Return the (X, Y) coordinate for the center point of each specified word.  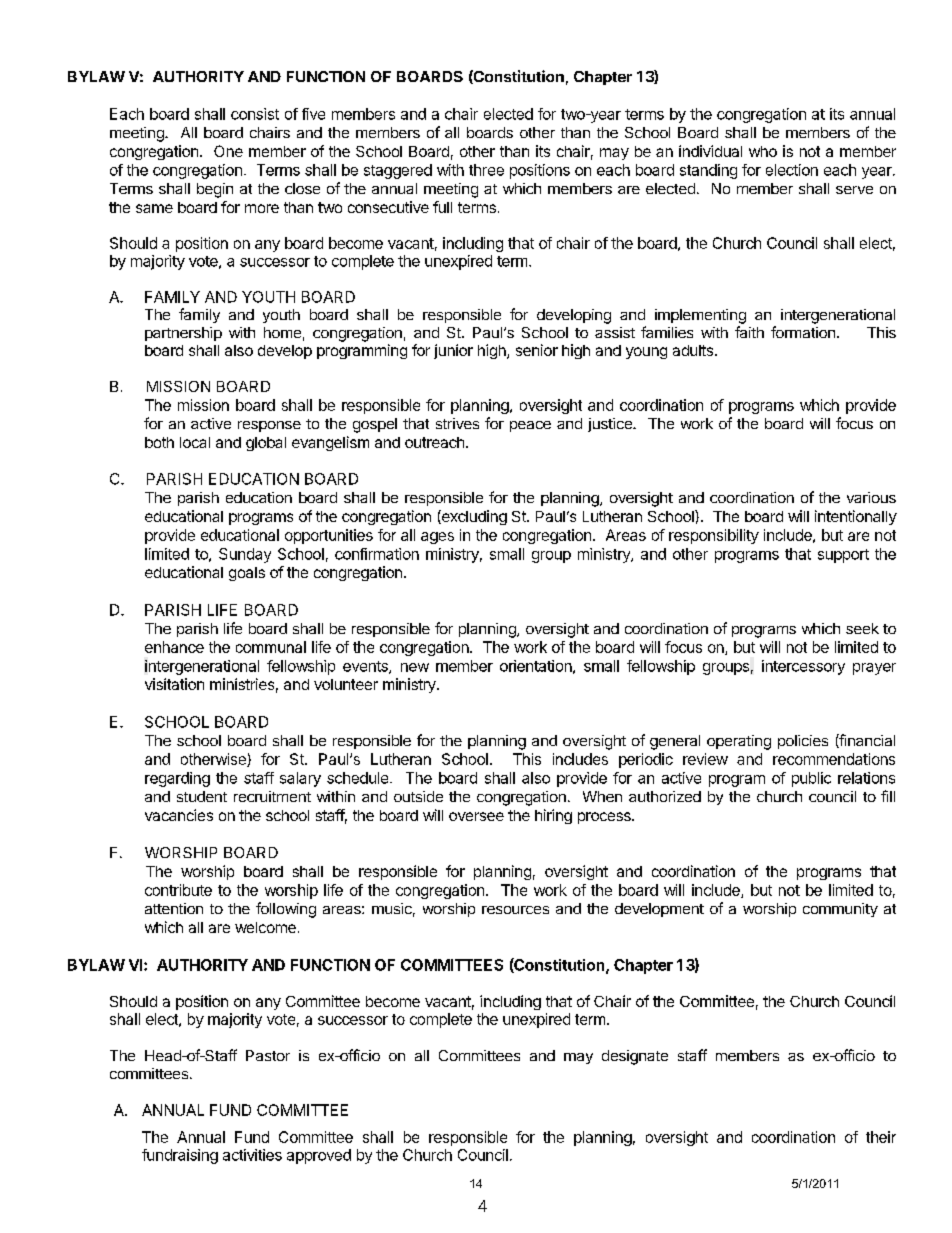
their (881, 1137)
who (763, 151)
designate (635, 1057)
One (228, 151)
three (486, 170)
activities (252, 1155)
